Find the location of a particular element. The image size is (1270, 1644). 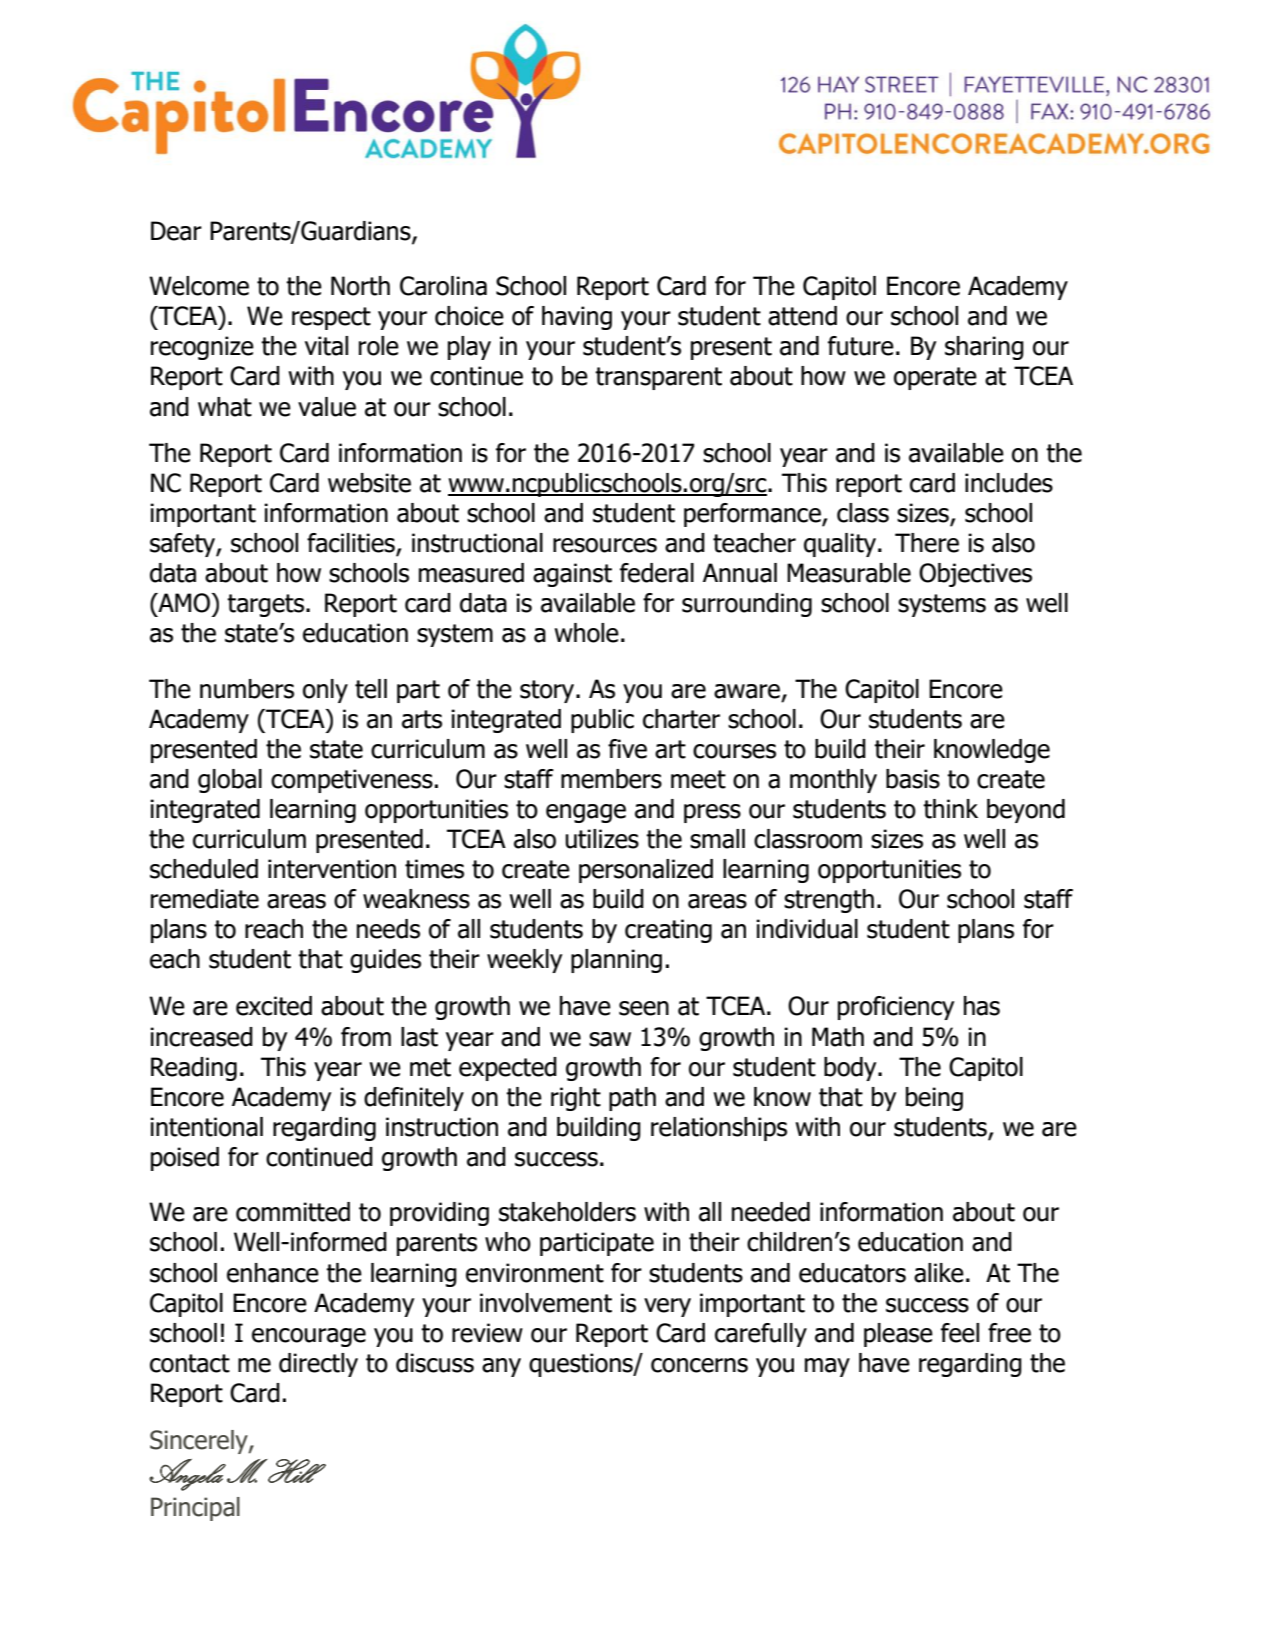

Angela is located at coordinates (187, 1475).
